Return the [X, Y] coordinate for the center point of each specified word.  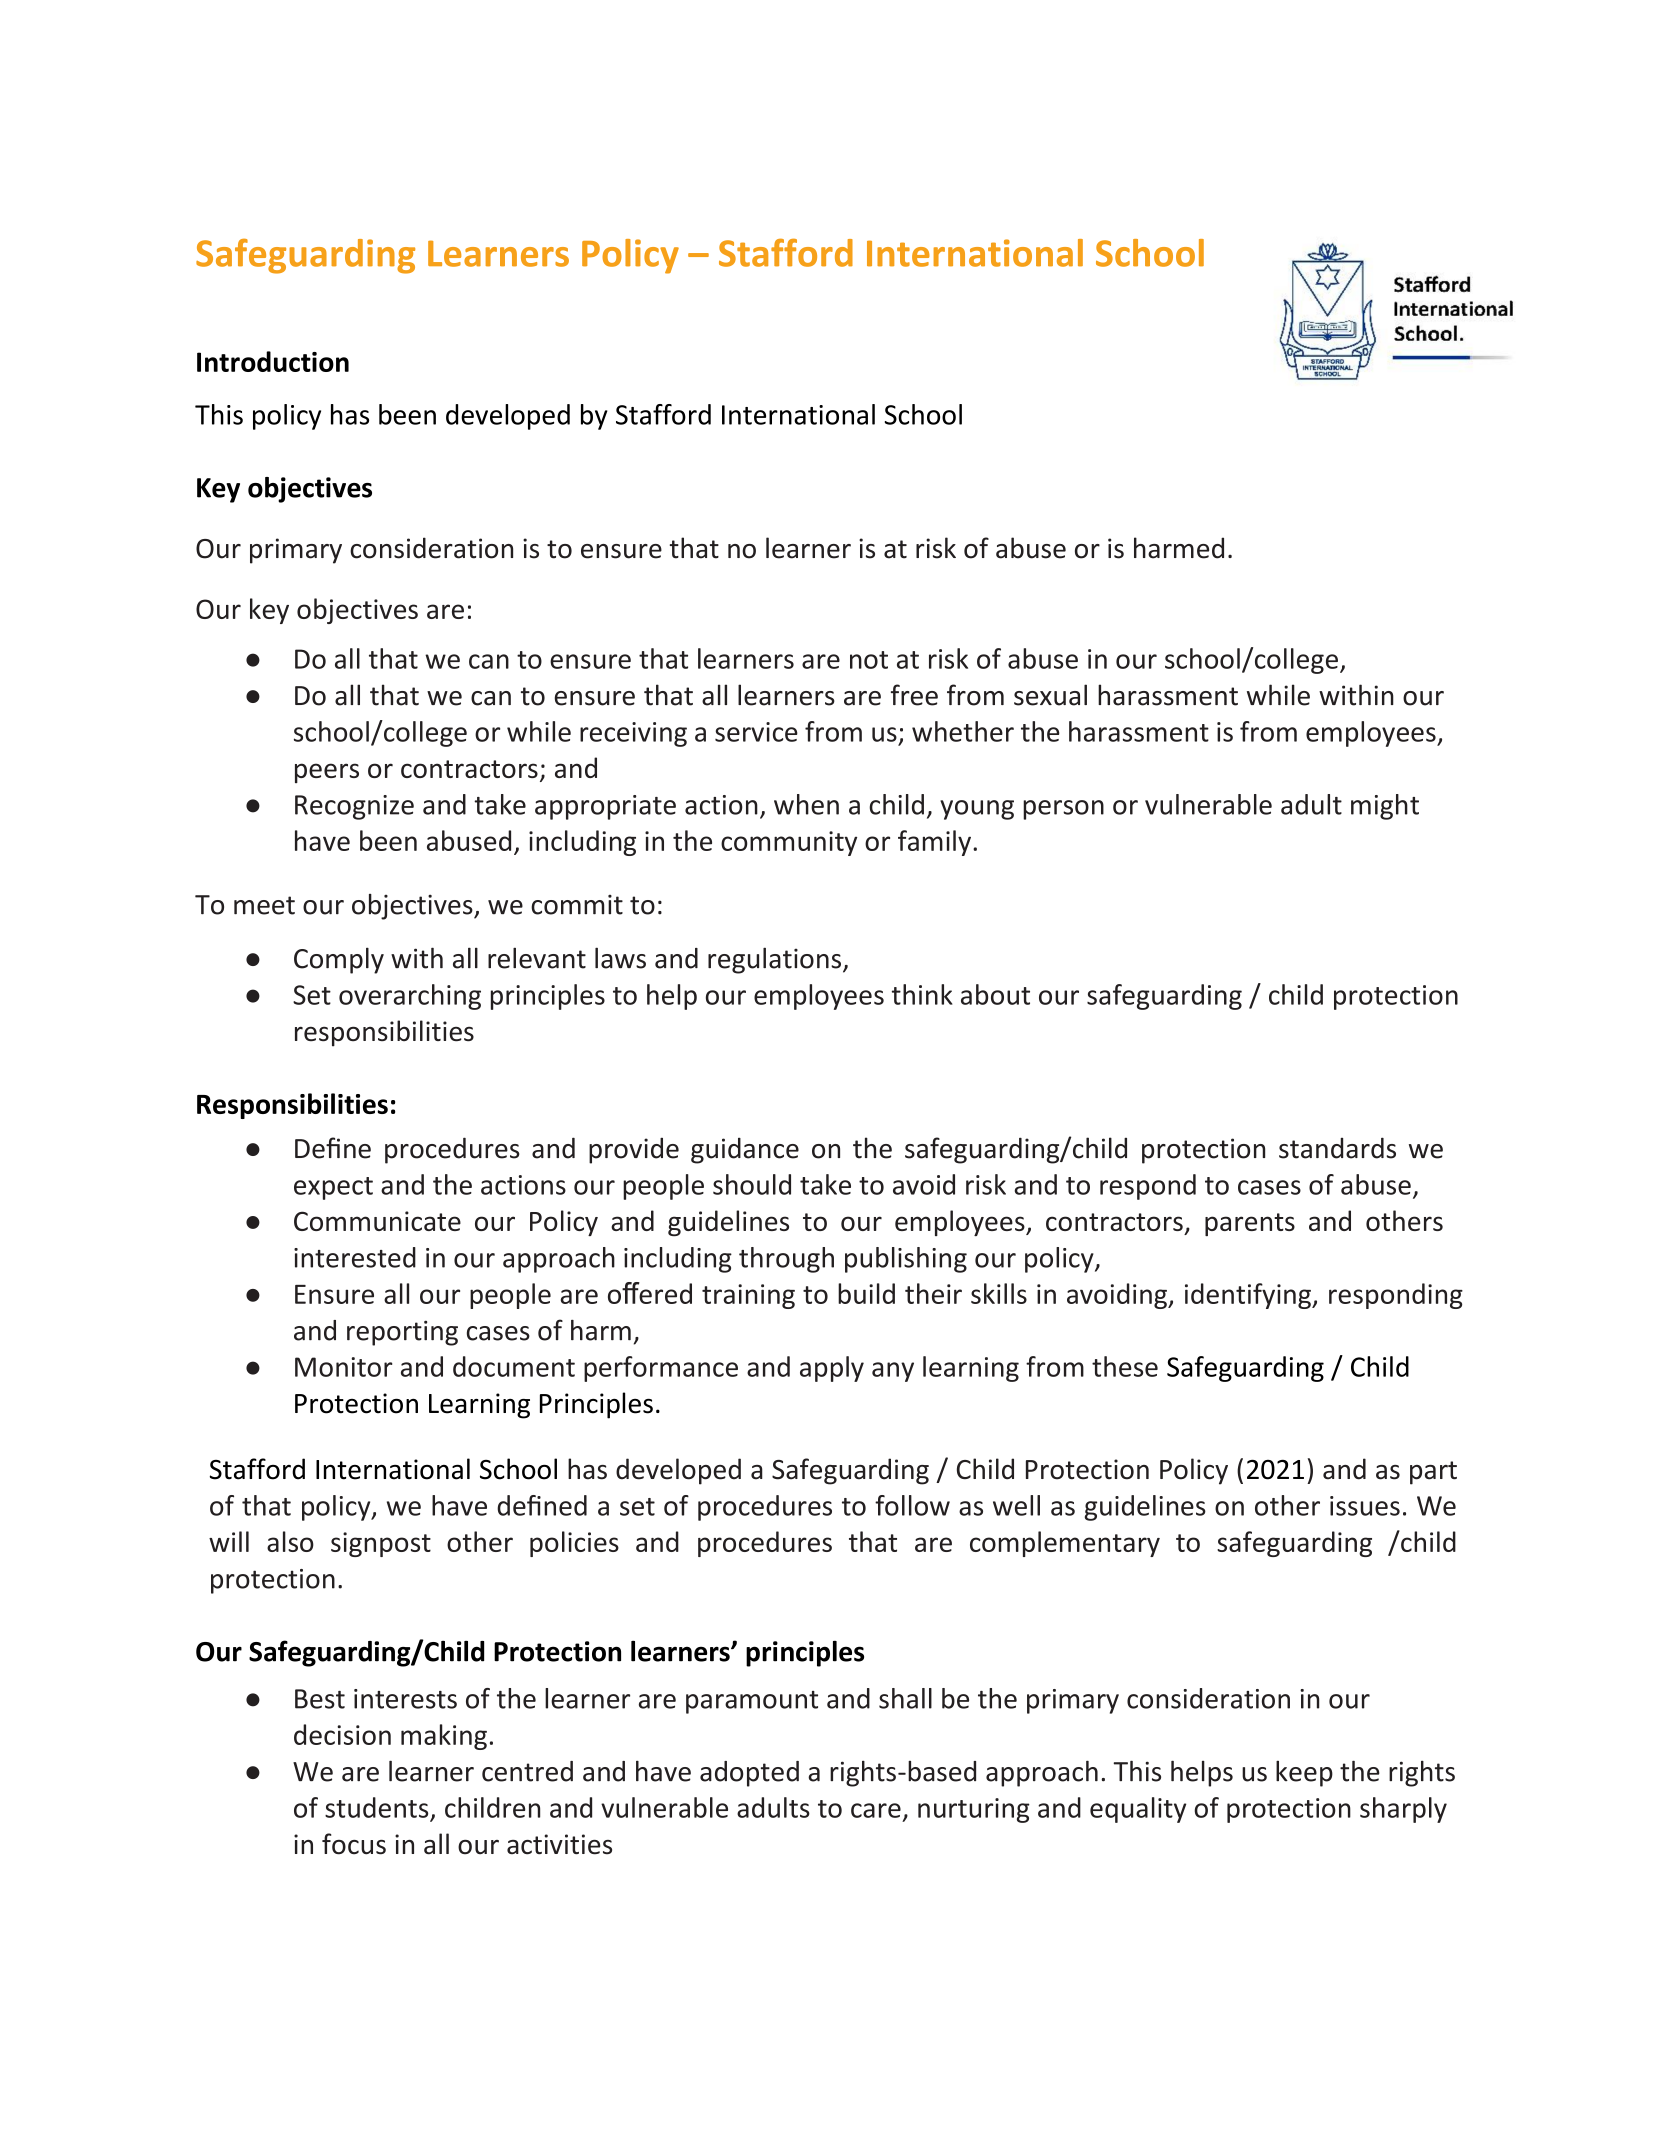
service [756, 732]
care [876, 1810]
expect [333, 1188]
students [376, 1807]
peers [327, 773]
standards [1337, 1148]
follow [912, 1505]
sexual [1050, 695]
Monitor [343, 1367]
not [869, 660]
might [1385, 807]
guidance [745, 1150]
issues [1365, 1506]
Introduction [273, 361]
